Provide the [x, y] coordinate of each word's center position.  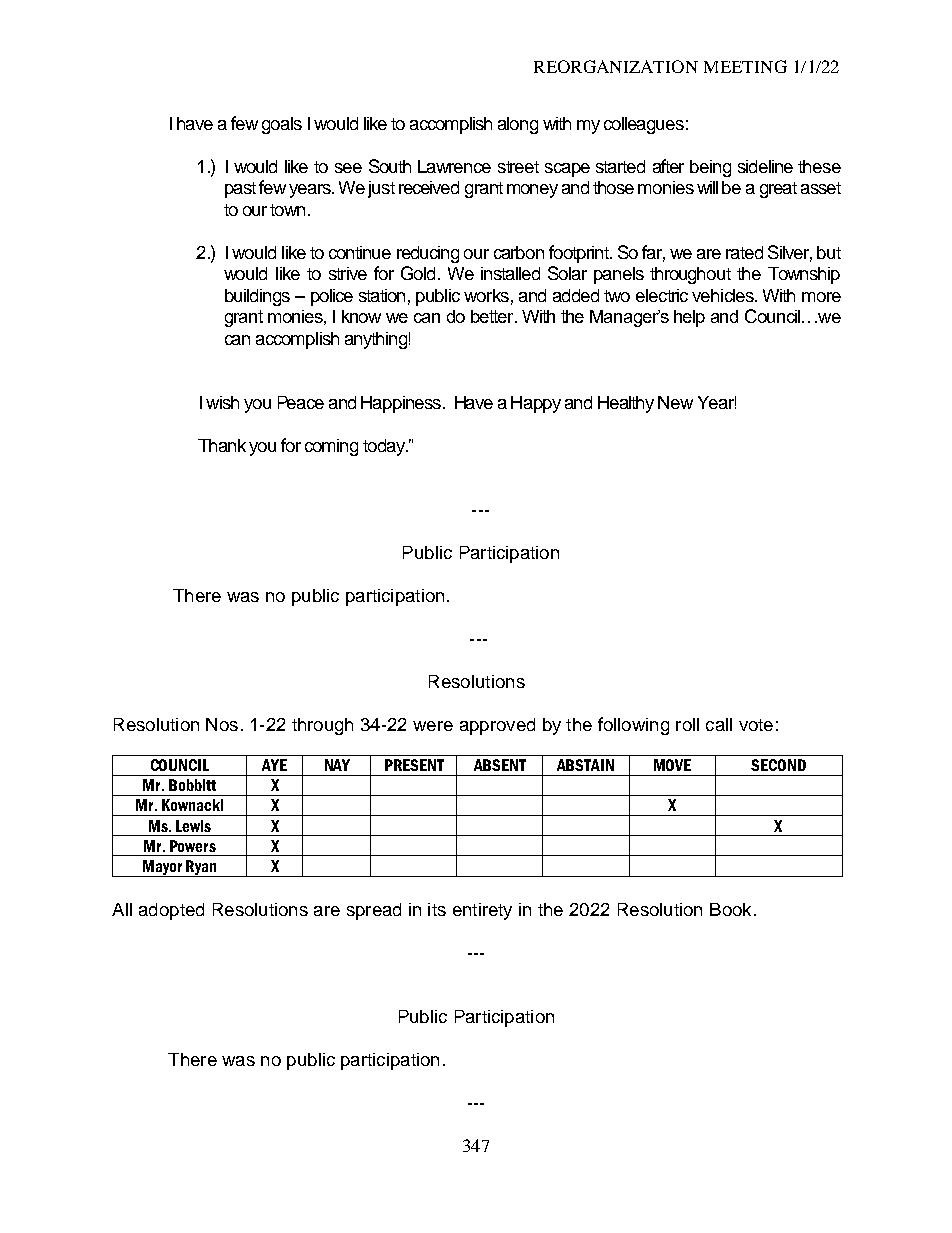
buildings [257, 297]
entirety [482, 911]
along [518, 125]
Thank [222, 445]
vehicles [724, 295]
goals [282, 125]
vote [756, 725]
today [385, 447]
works [486, 295]
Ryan [201, 868]
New [675, 402]
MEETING [745, 66]
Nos [222, 724]
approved [497, 726]
